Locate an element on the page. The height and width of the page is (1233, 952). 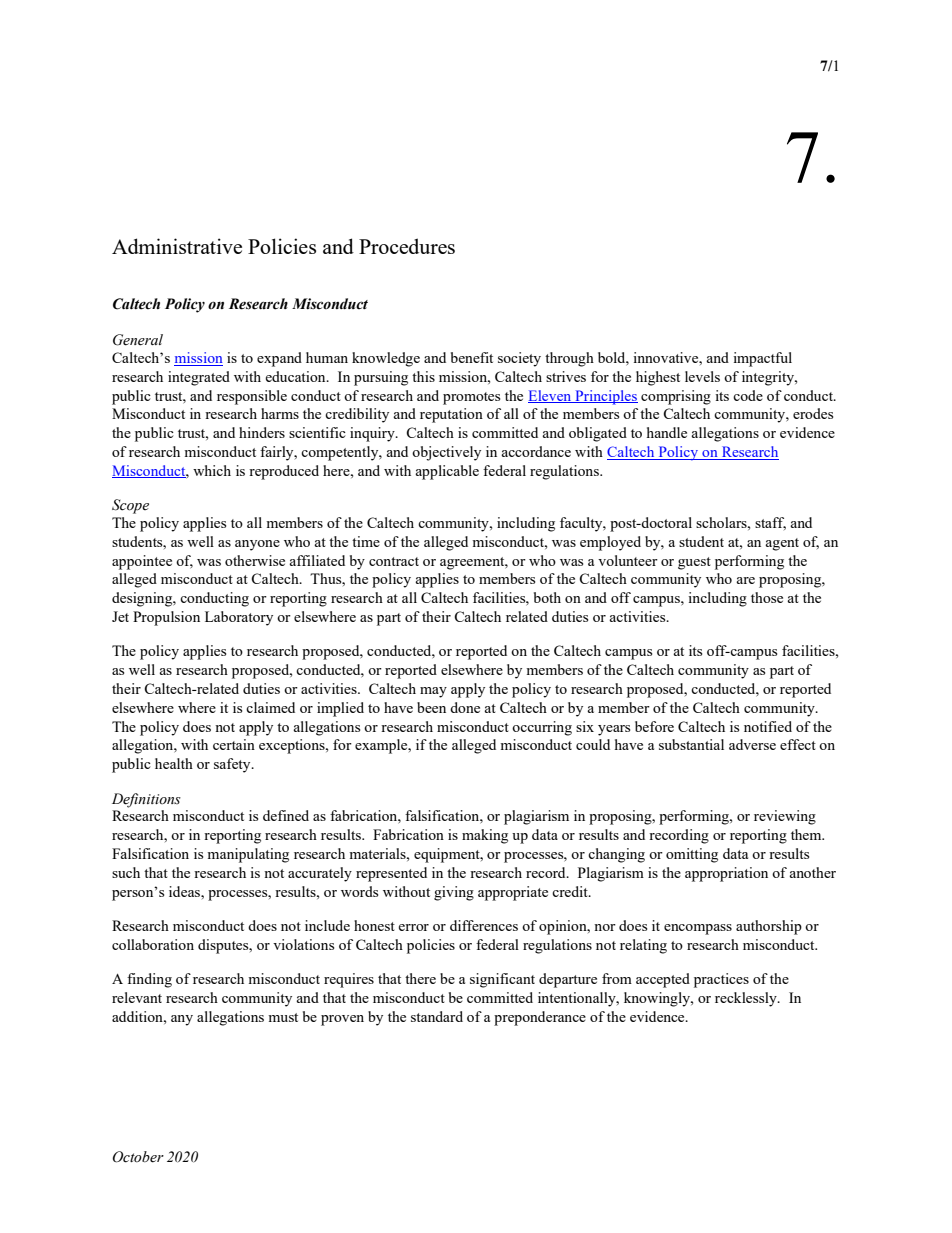
encompass is located at coordinates (698, 929).
